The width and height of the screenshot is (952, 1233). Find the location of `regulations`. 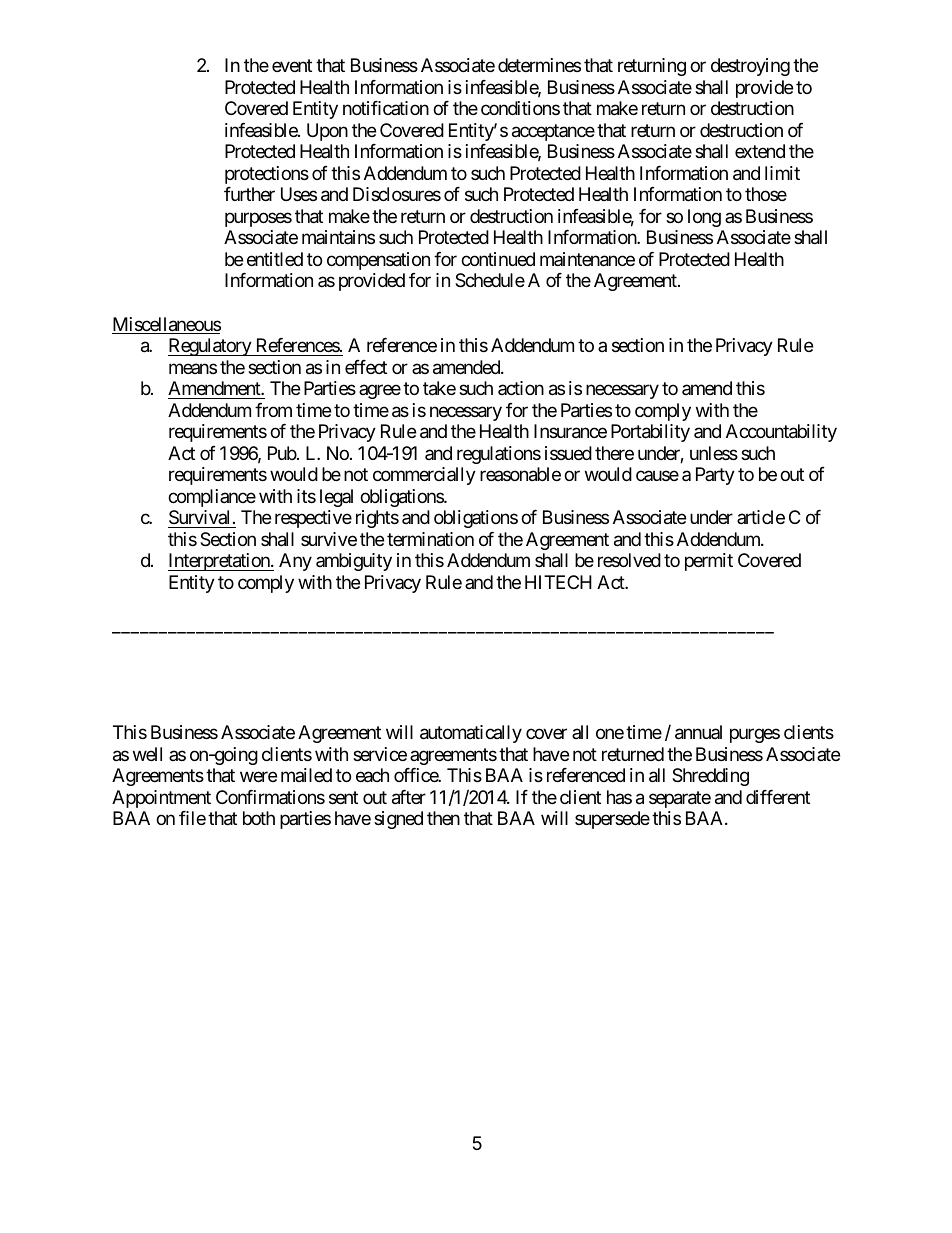

regulations is located at coordinates (499, 455).
